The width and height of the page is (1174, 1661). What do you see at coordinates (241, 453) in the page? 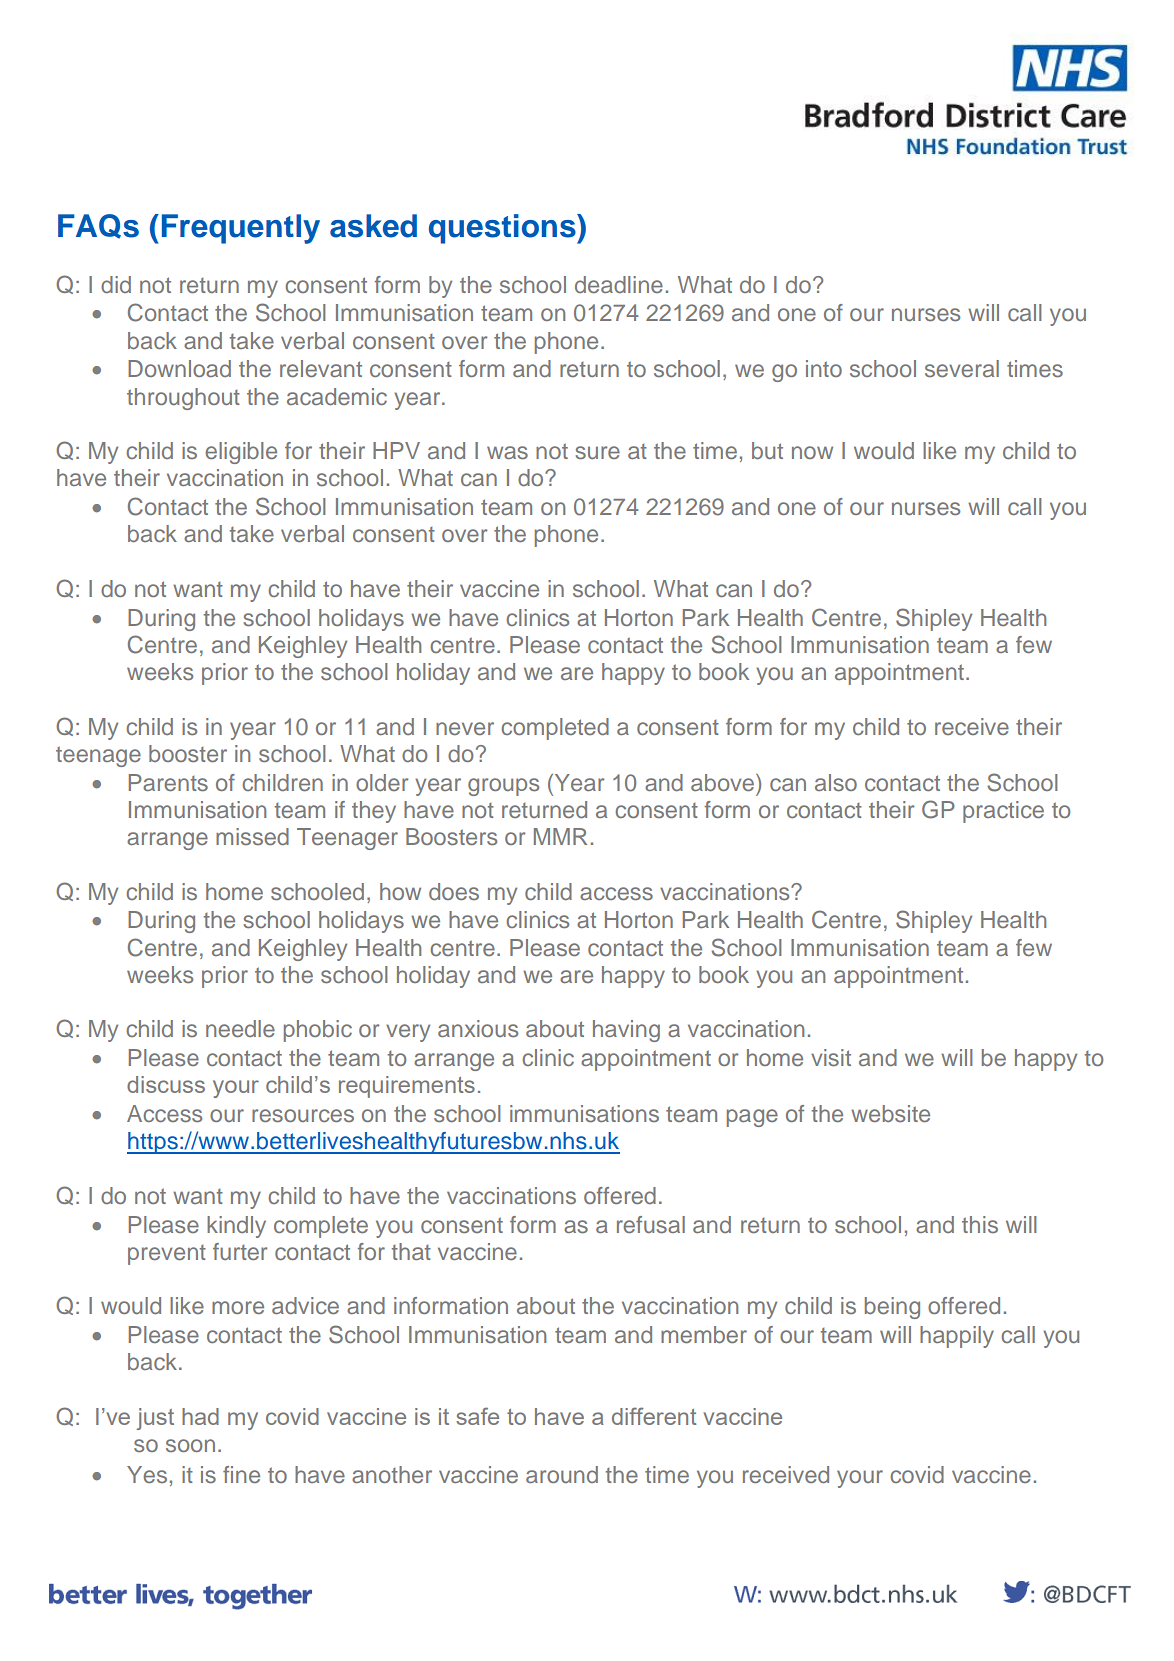
I see `eligible` at bounding box center [241, 453].
